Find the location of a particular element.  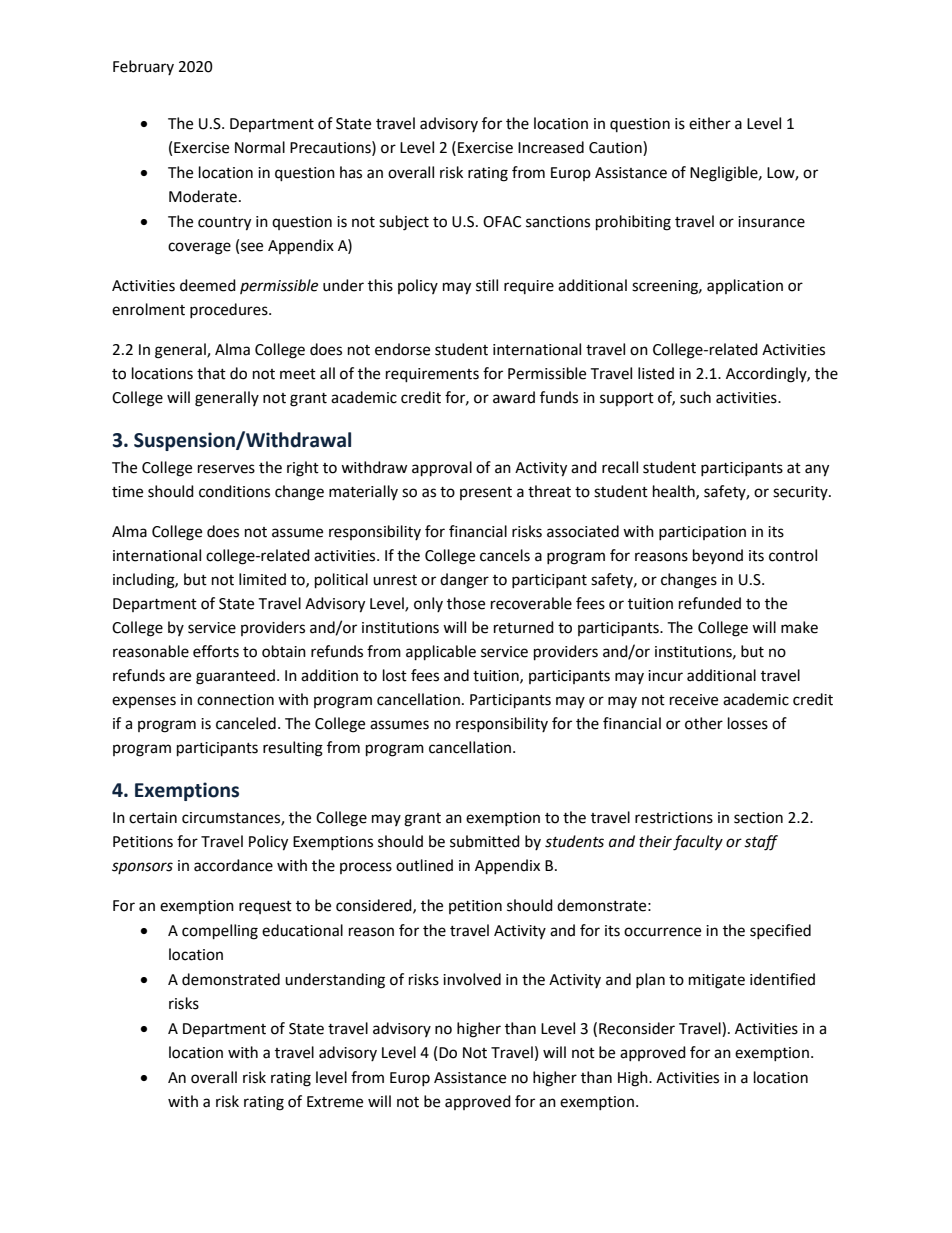

Increased is located at coordinates (551, 147).
